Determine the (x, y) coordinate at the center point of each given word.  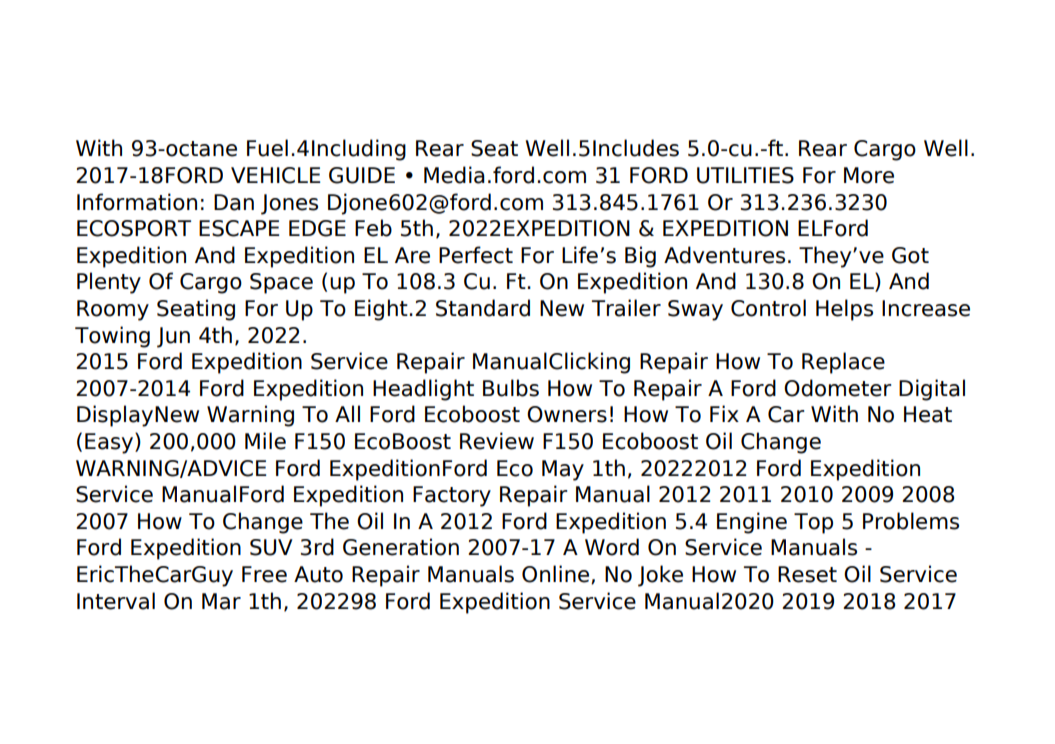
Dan (234, 202)
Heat (928, 414)
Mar (221, 601)
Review (497, 441)
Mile (265, 441)
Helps (844, 310)
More (869, 175)
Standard (483, 308)
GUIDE (362, 175)
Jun (173, 337)
